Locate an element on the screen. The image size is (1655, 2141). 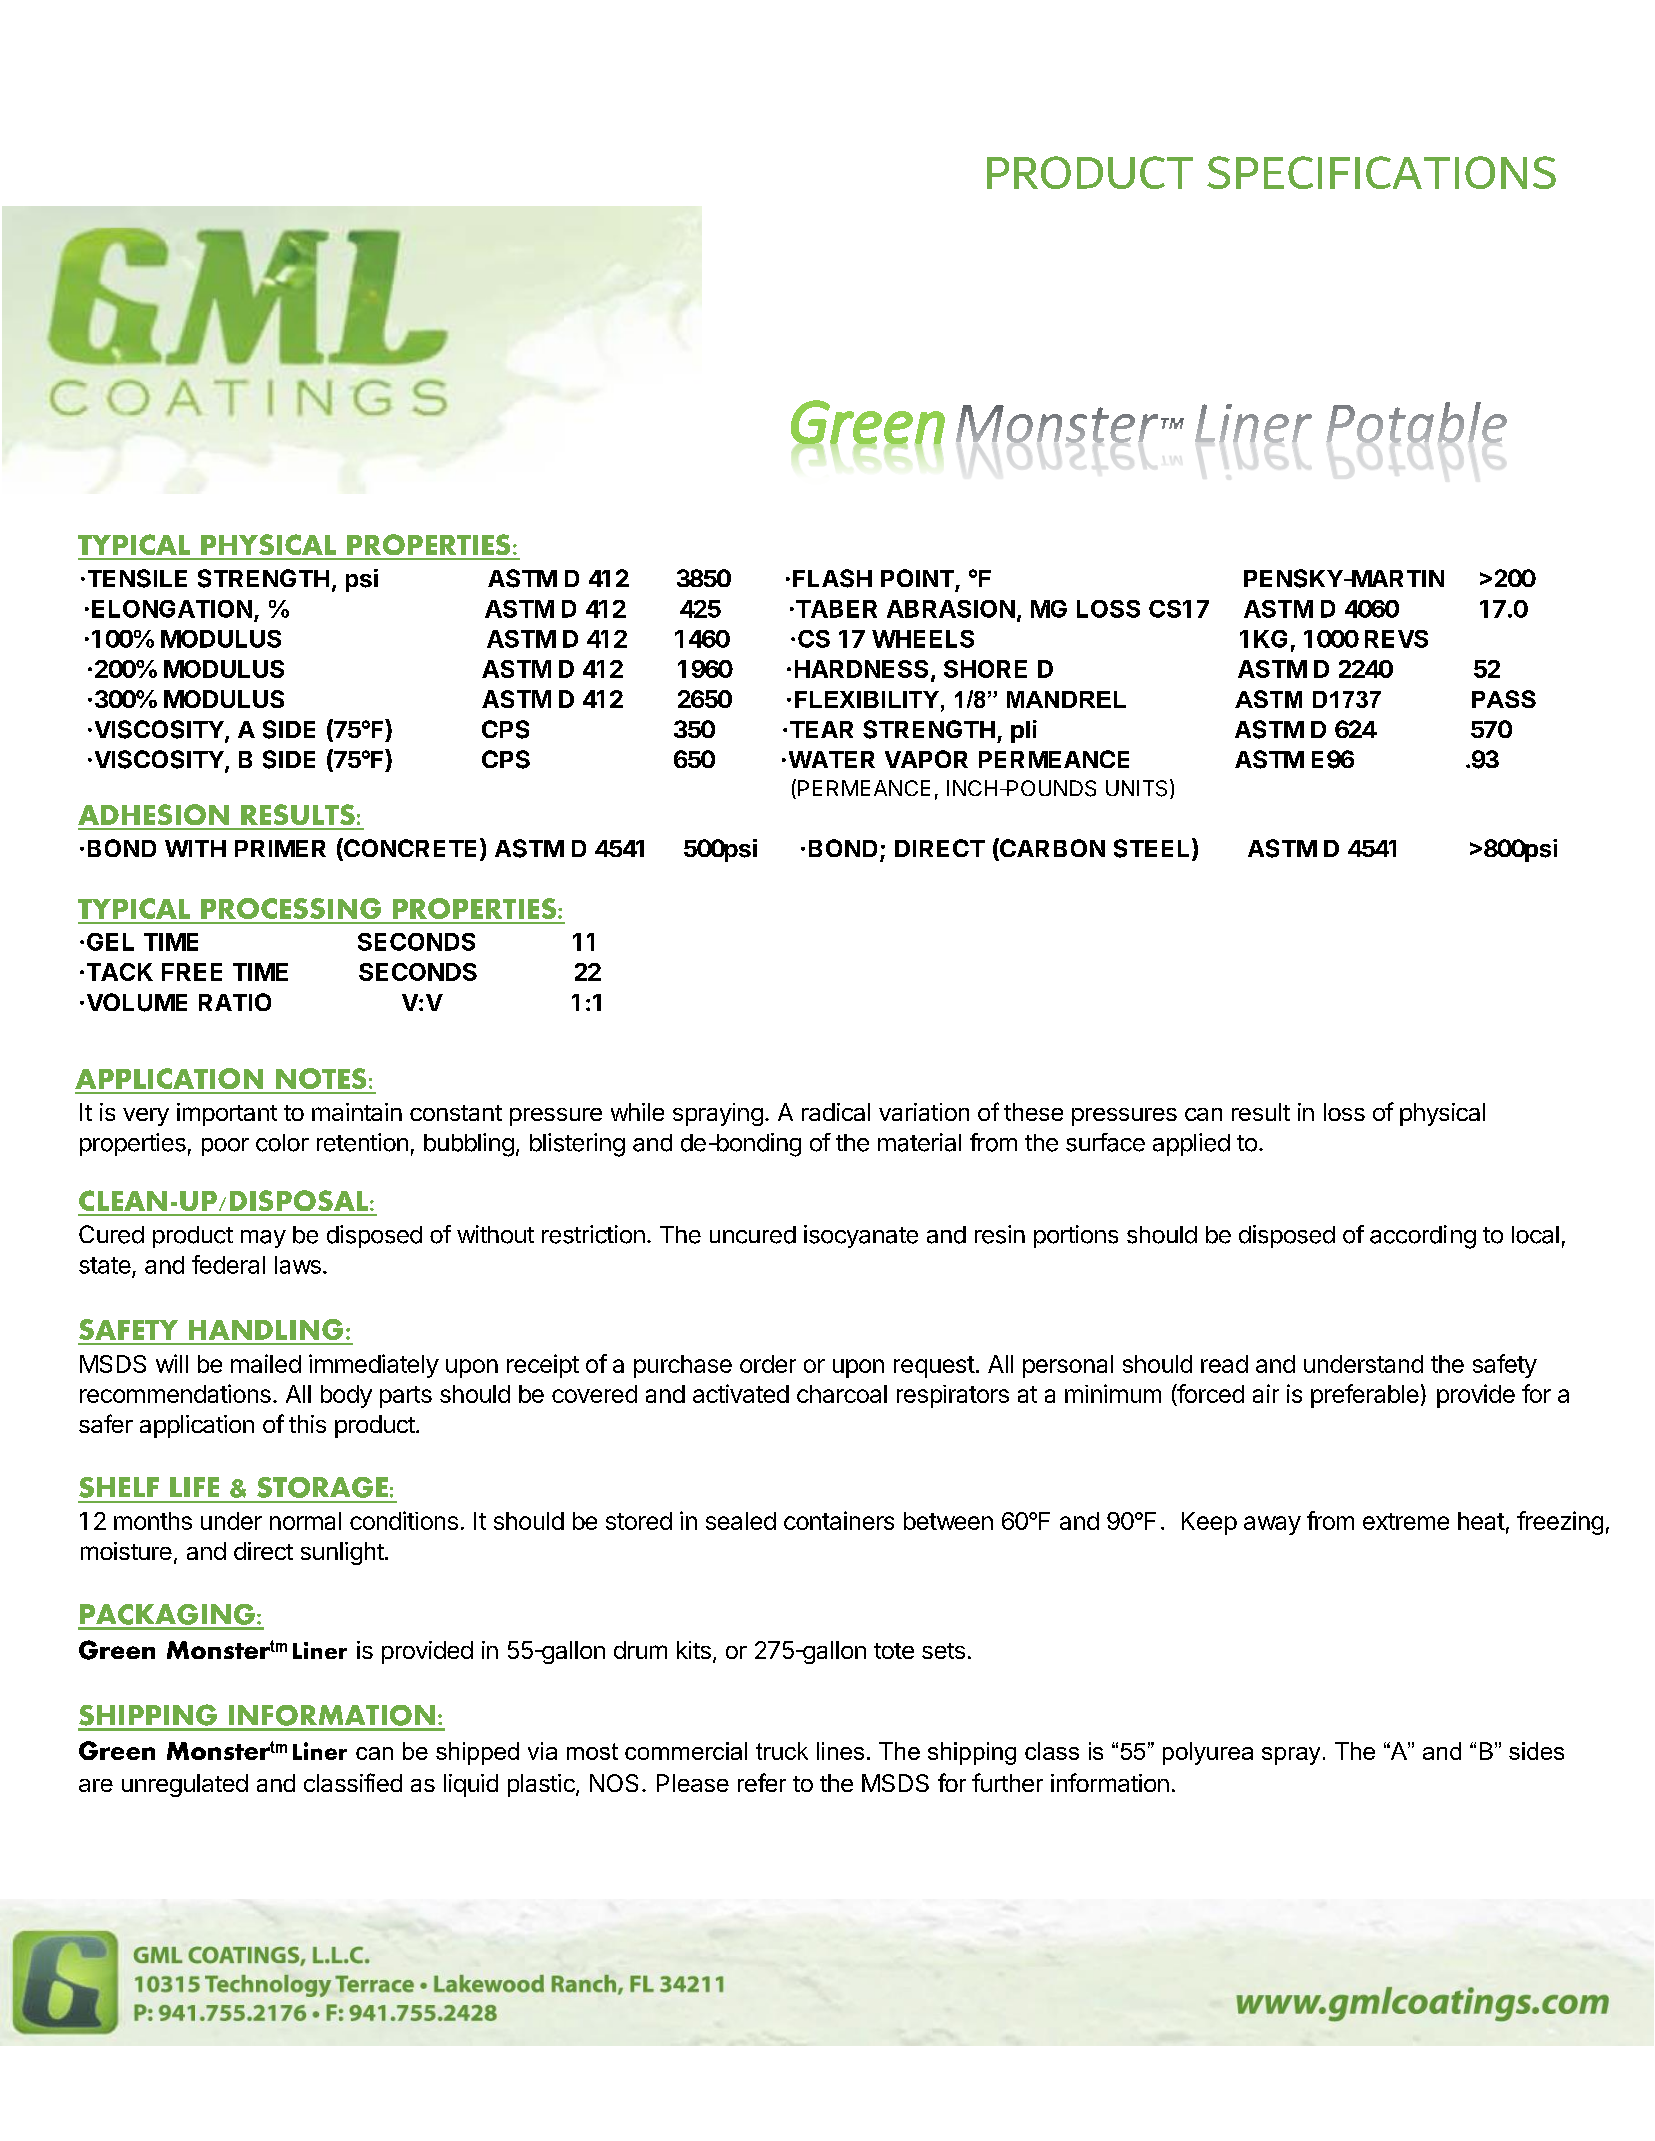
radical is located at coordinates (836, 1112).
